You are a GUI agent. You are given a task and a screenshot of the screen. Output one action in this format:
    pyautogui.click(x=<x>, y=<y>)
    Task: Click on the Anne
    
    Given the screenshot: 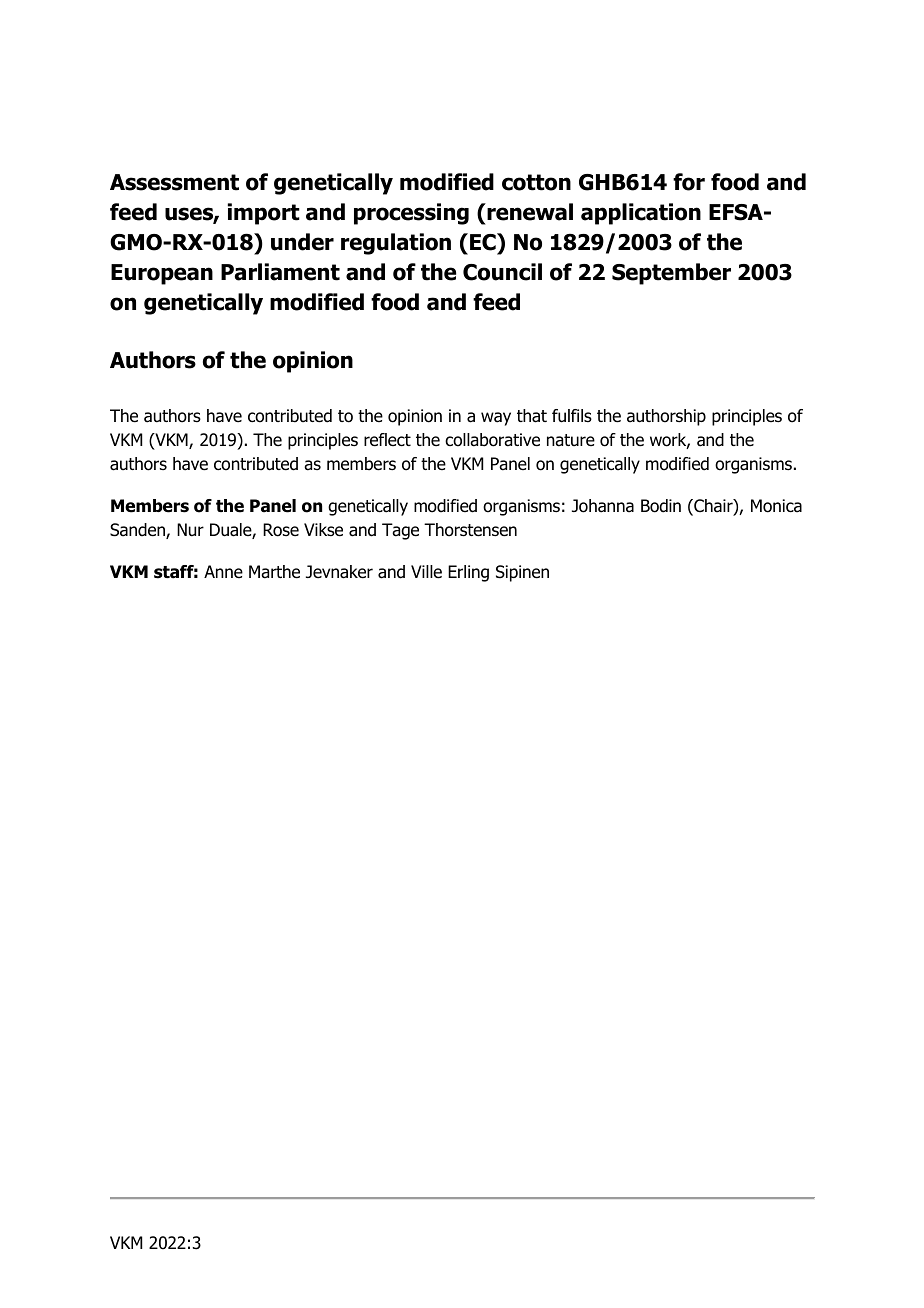 What is the action you would take?
    pyautogui.click(x=223, y=571)
